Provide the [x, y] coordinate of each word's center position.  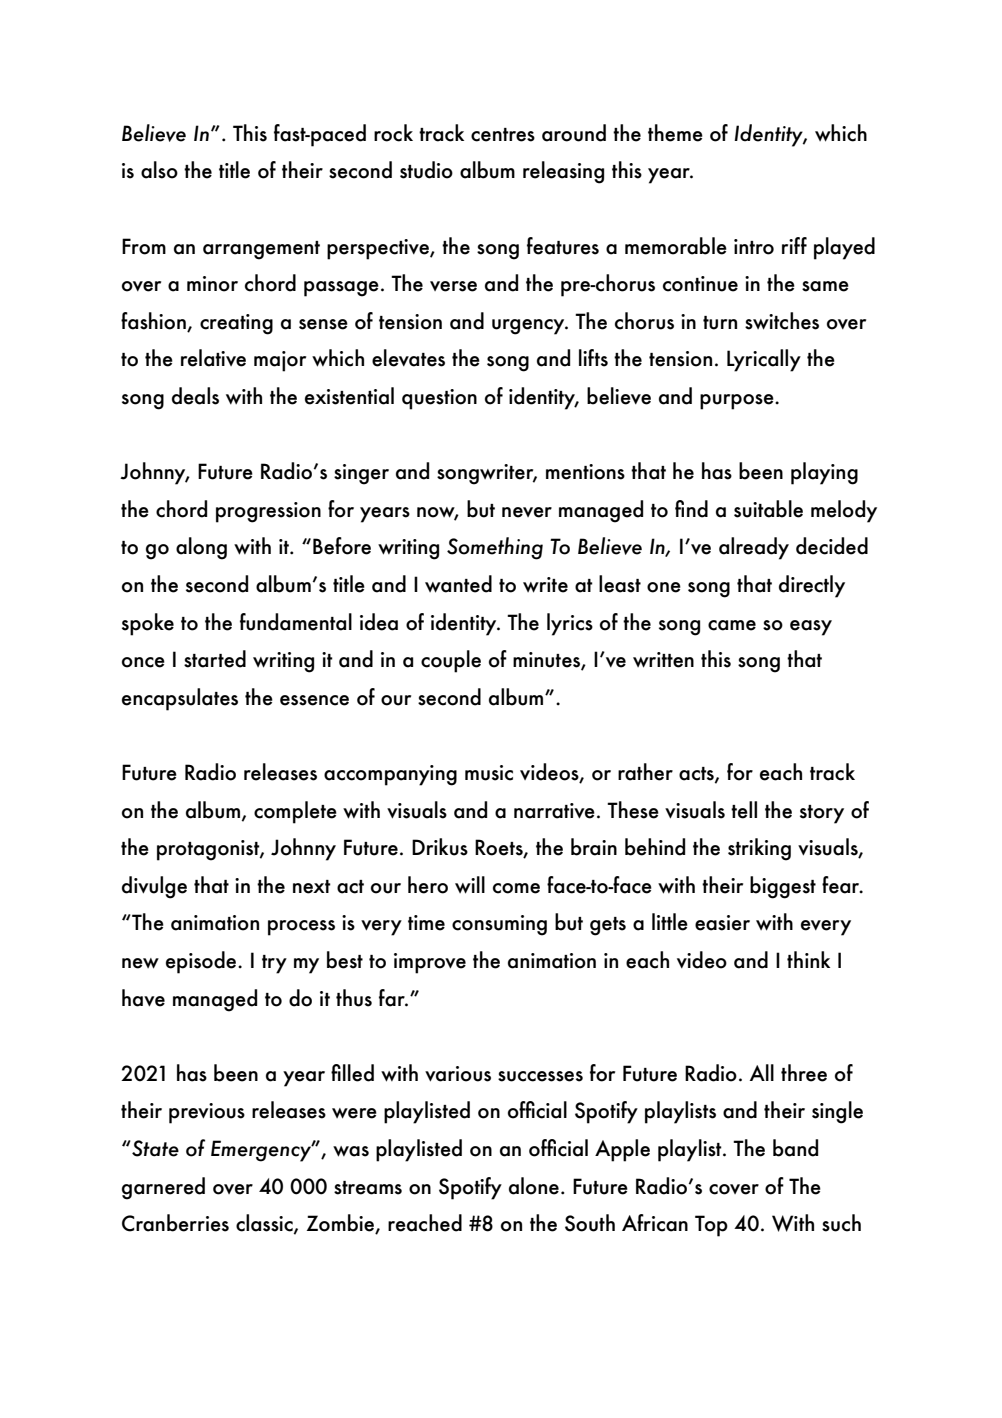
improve [430, 963]
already [754, 548]
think [808, 959]
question [439, 399]
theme [675, 133]
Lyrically [764, 360]
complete [295, 812]
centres [503, 135]
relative [213, 358]
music [489, 773]
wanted [458, 584]
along [201, 548]
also [159, 170]
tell [744, 810]
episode [202, 962]
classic [265, 1224]
